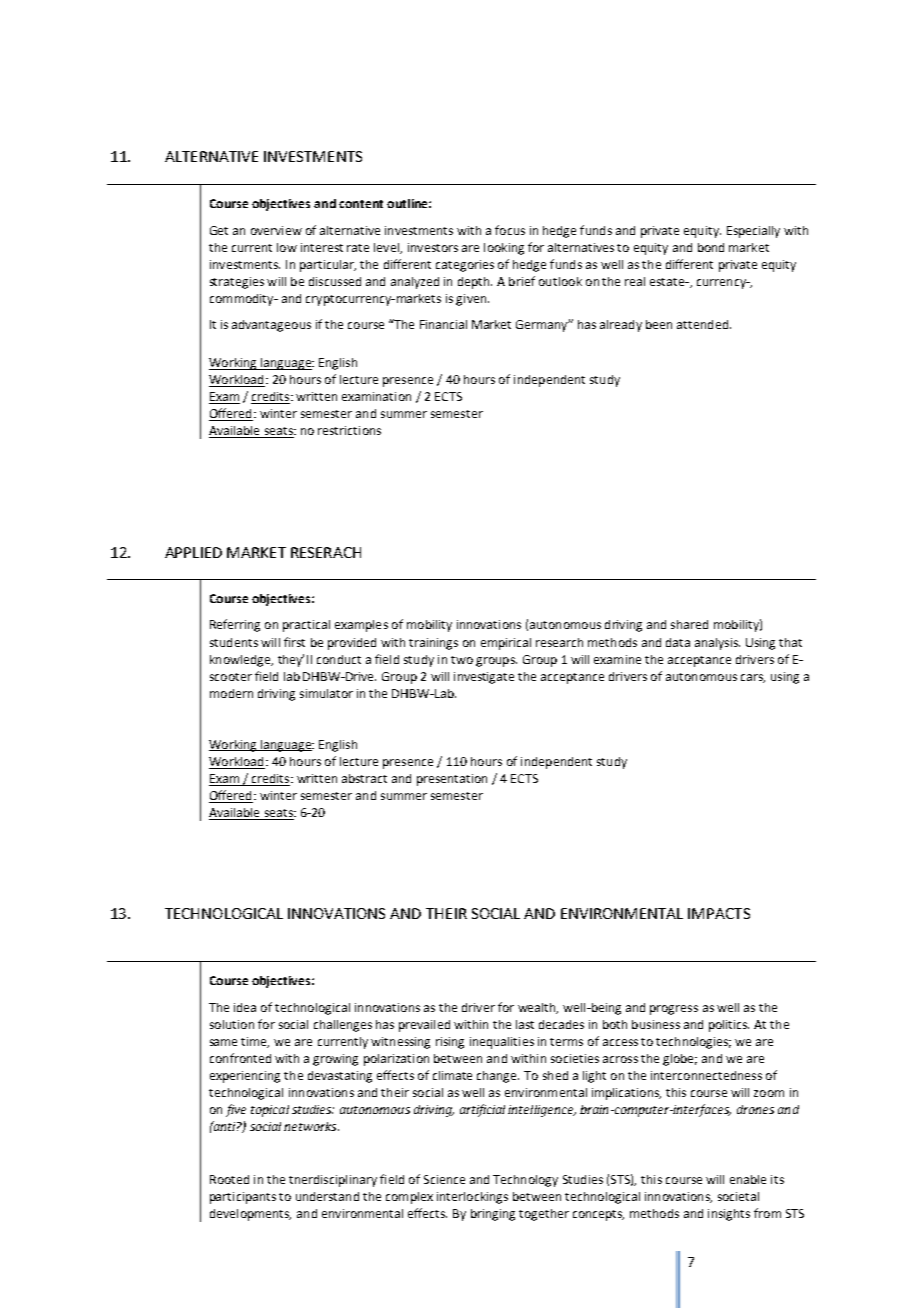 The height and width of the screenshot is (1308, 924). I want to click on empirical, so click(506, 644).
